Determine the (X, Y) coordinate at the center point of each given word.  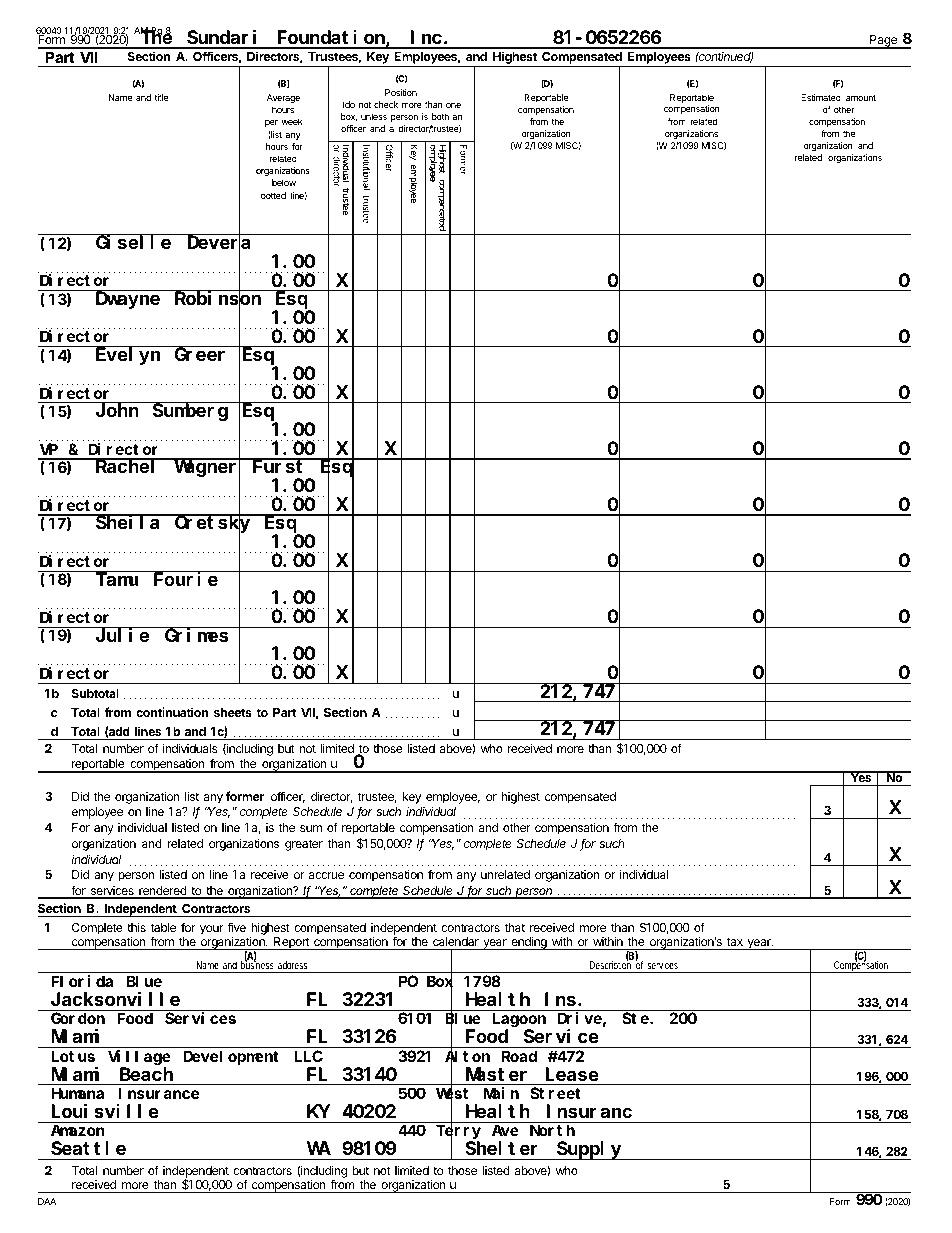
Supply (589, 1151)
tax (735, 941)
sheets (233, 712)
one (453, 105)
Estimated (821, 97)
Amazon (78, 1131)
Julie (122, 634)
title (161, 97)
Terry (458, 1134)
